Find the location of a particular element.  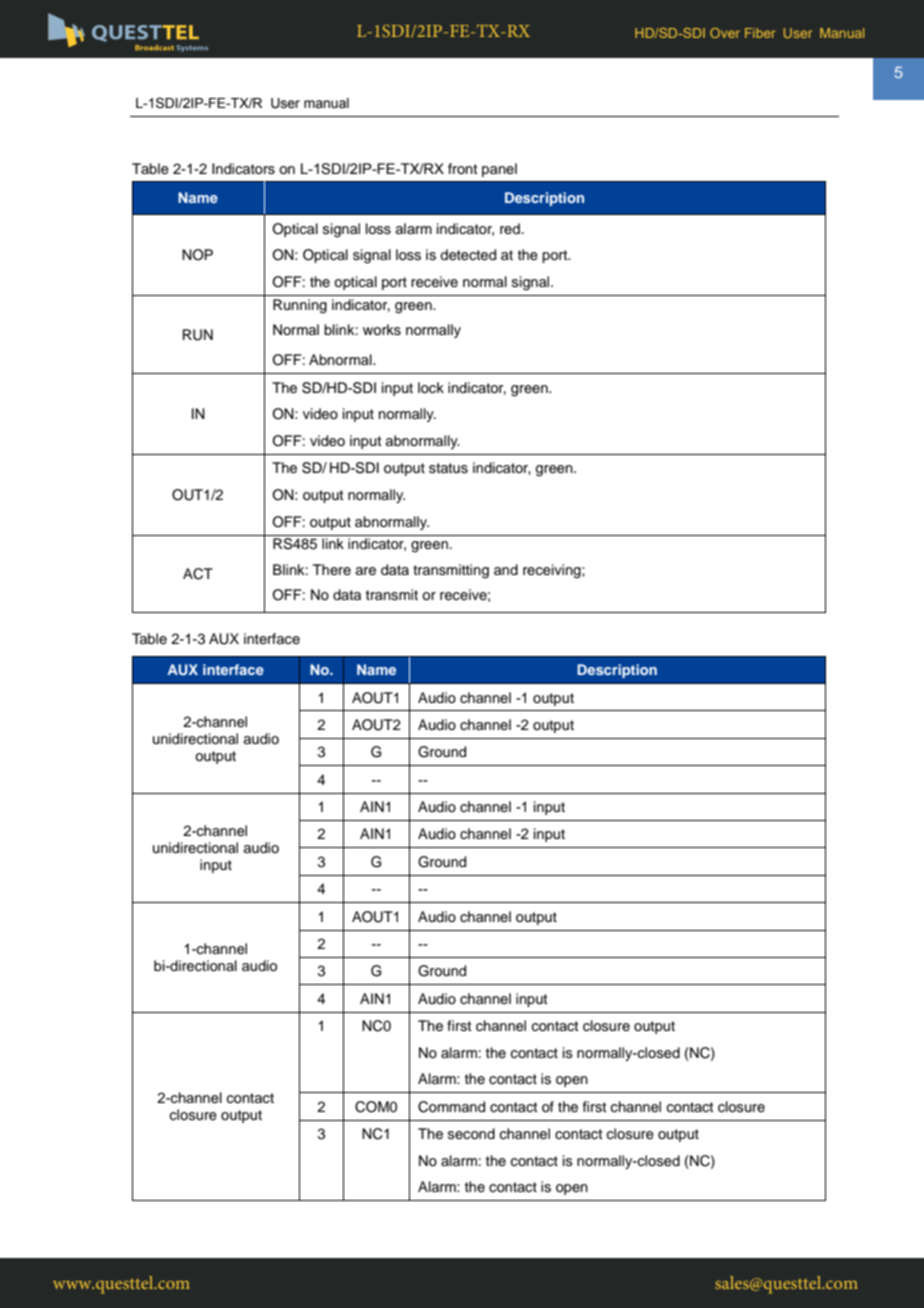

works is located at coordinates (382, 330).
